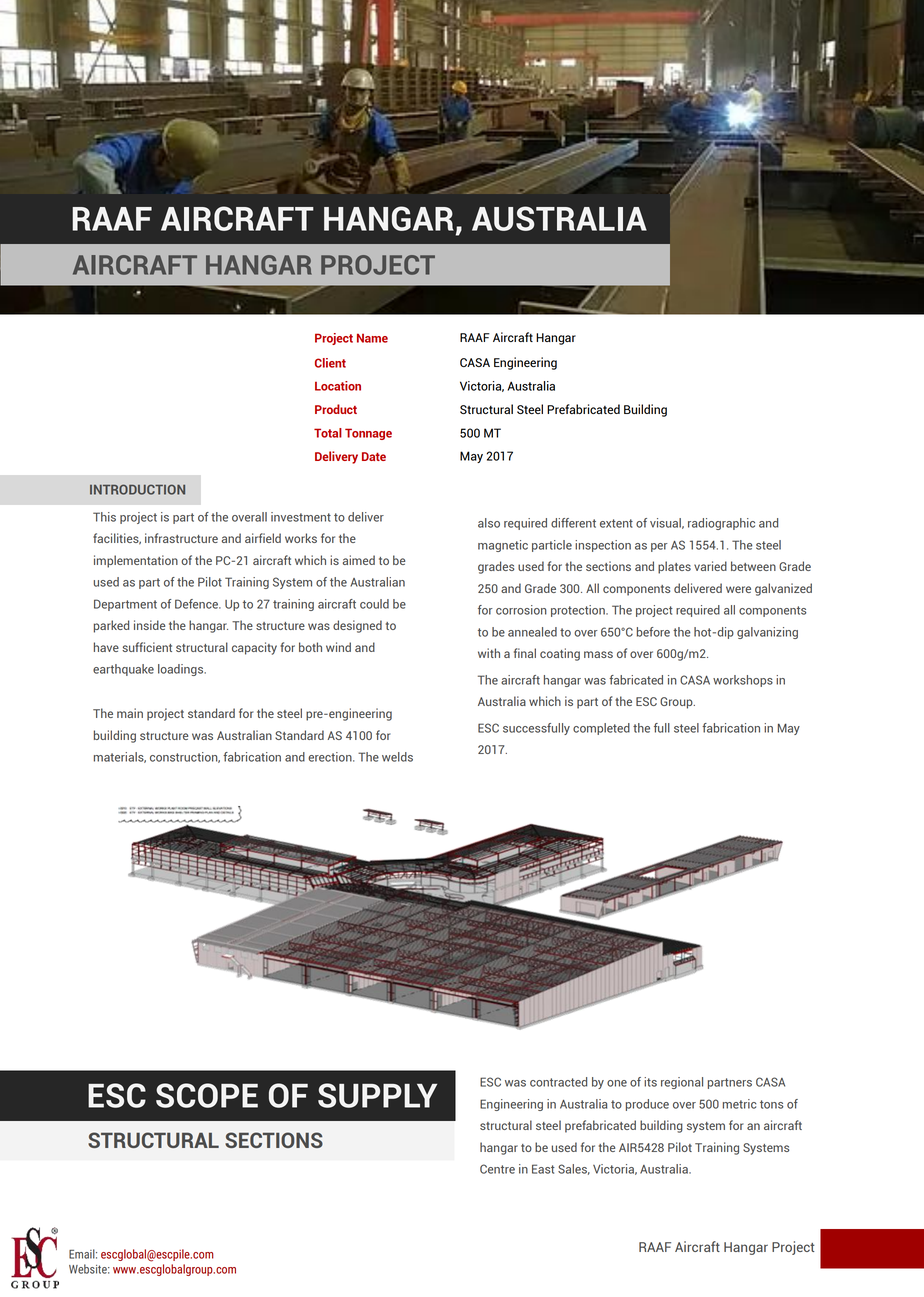 Image resolution: width=924 pixels, height=1297 pixels. What do you see at coordinates (377, 1095) in the image?
I see `SUPPLY` at bounding box center [377, 1095].
